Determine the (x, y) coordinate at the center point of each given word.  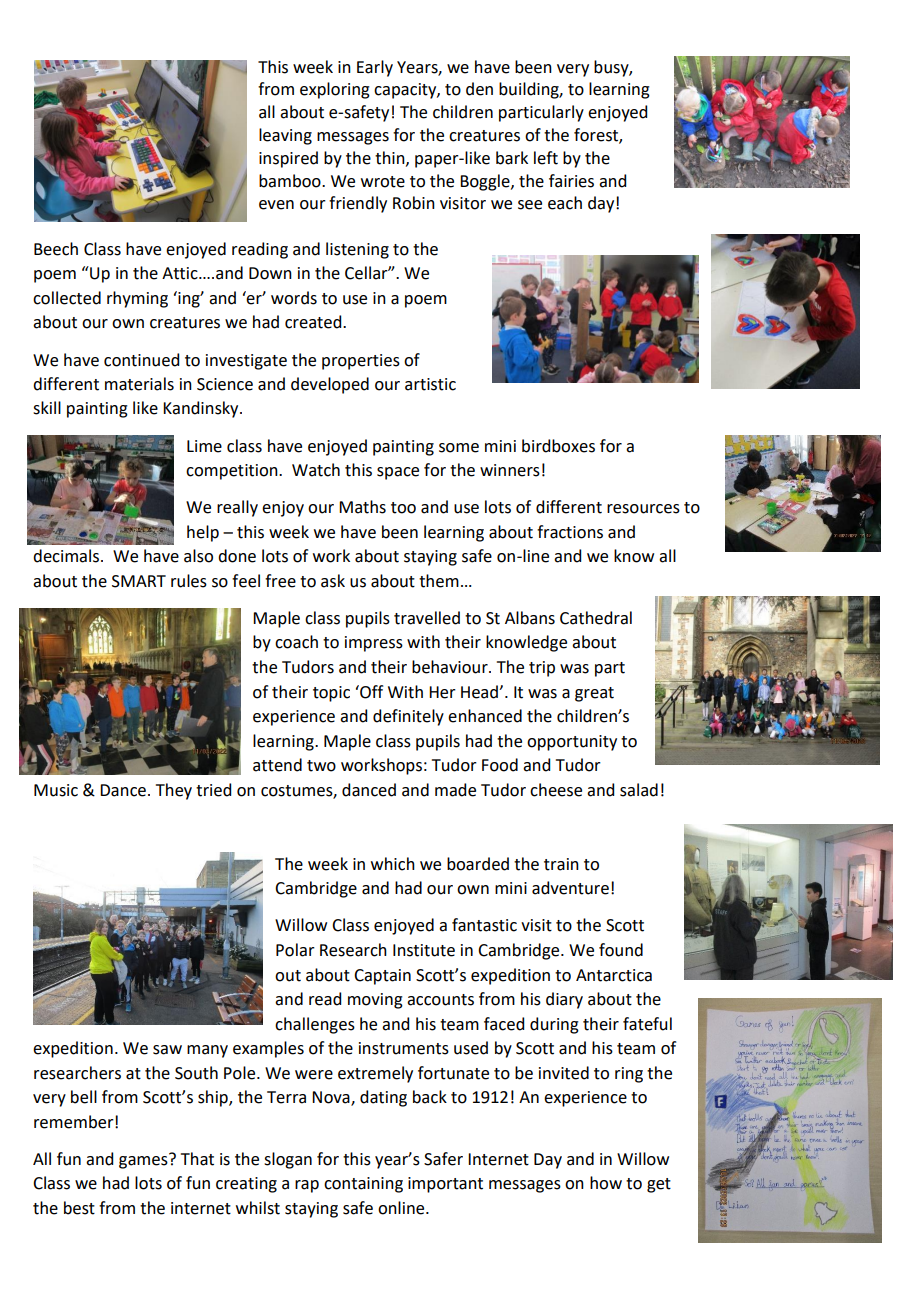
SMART (139, 581)
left (546, 158)
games (144, 1161)
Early (375, 68)
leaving (285, 136)
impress (374, 644)
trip (542, 669)
